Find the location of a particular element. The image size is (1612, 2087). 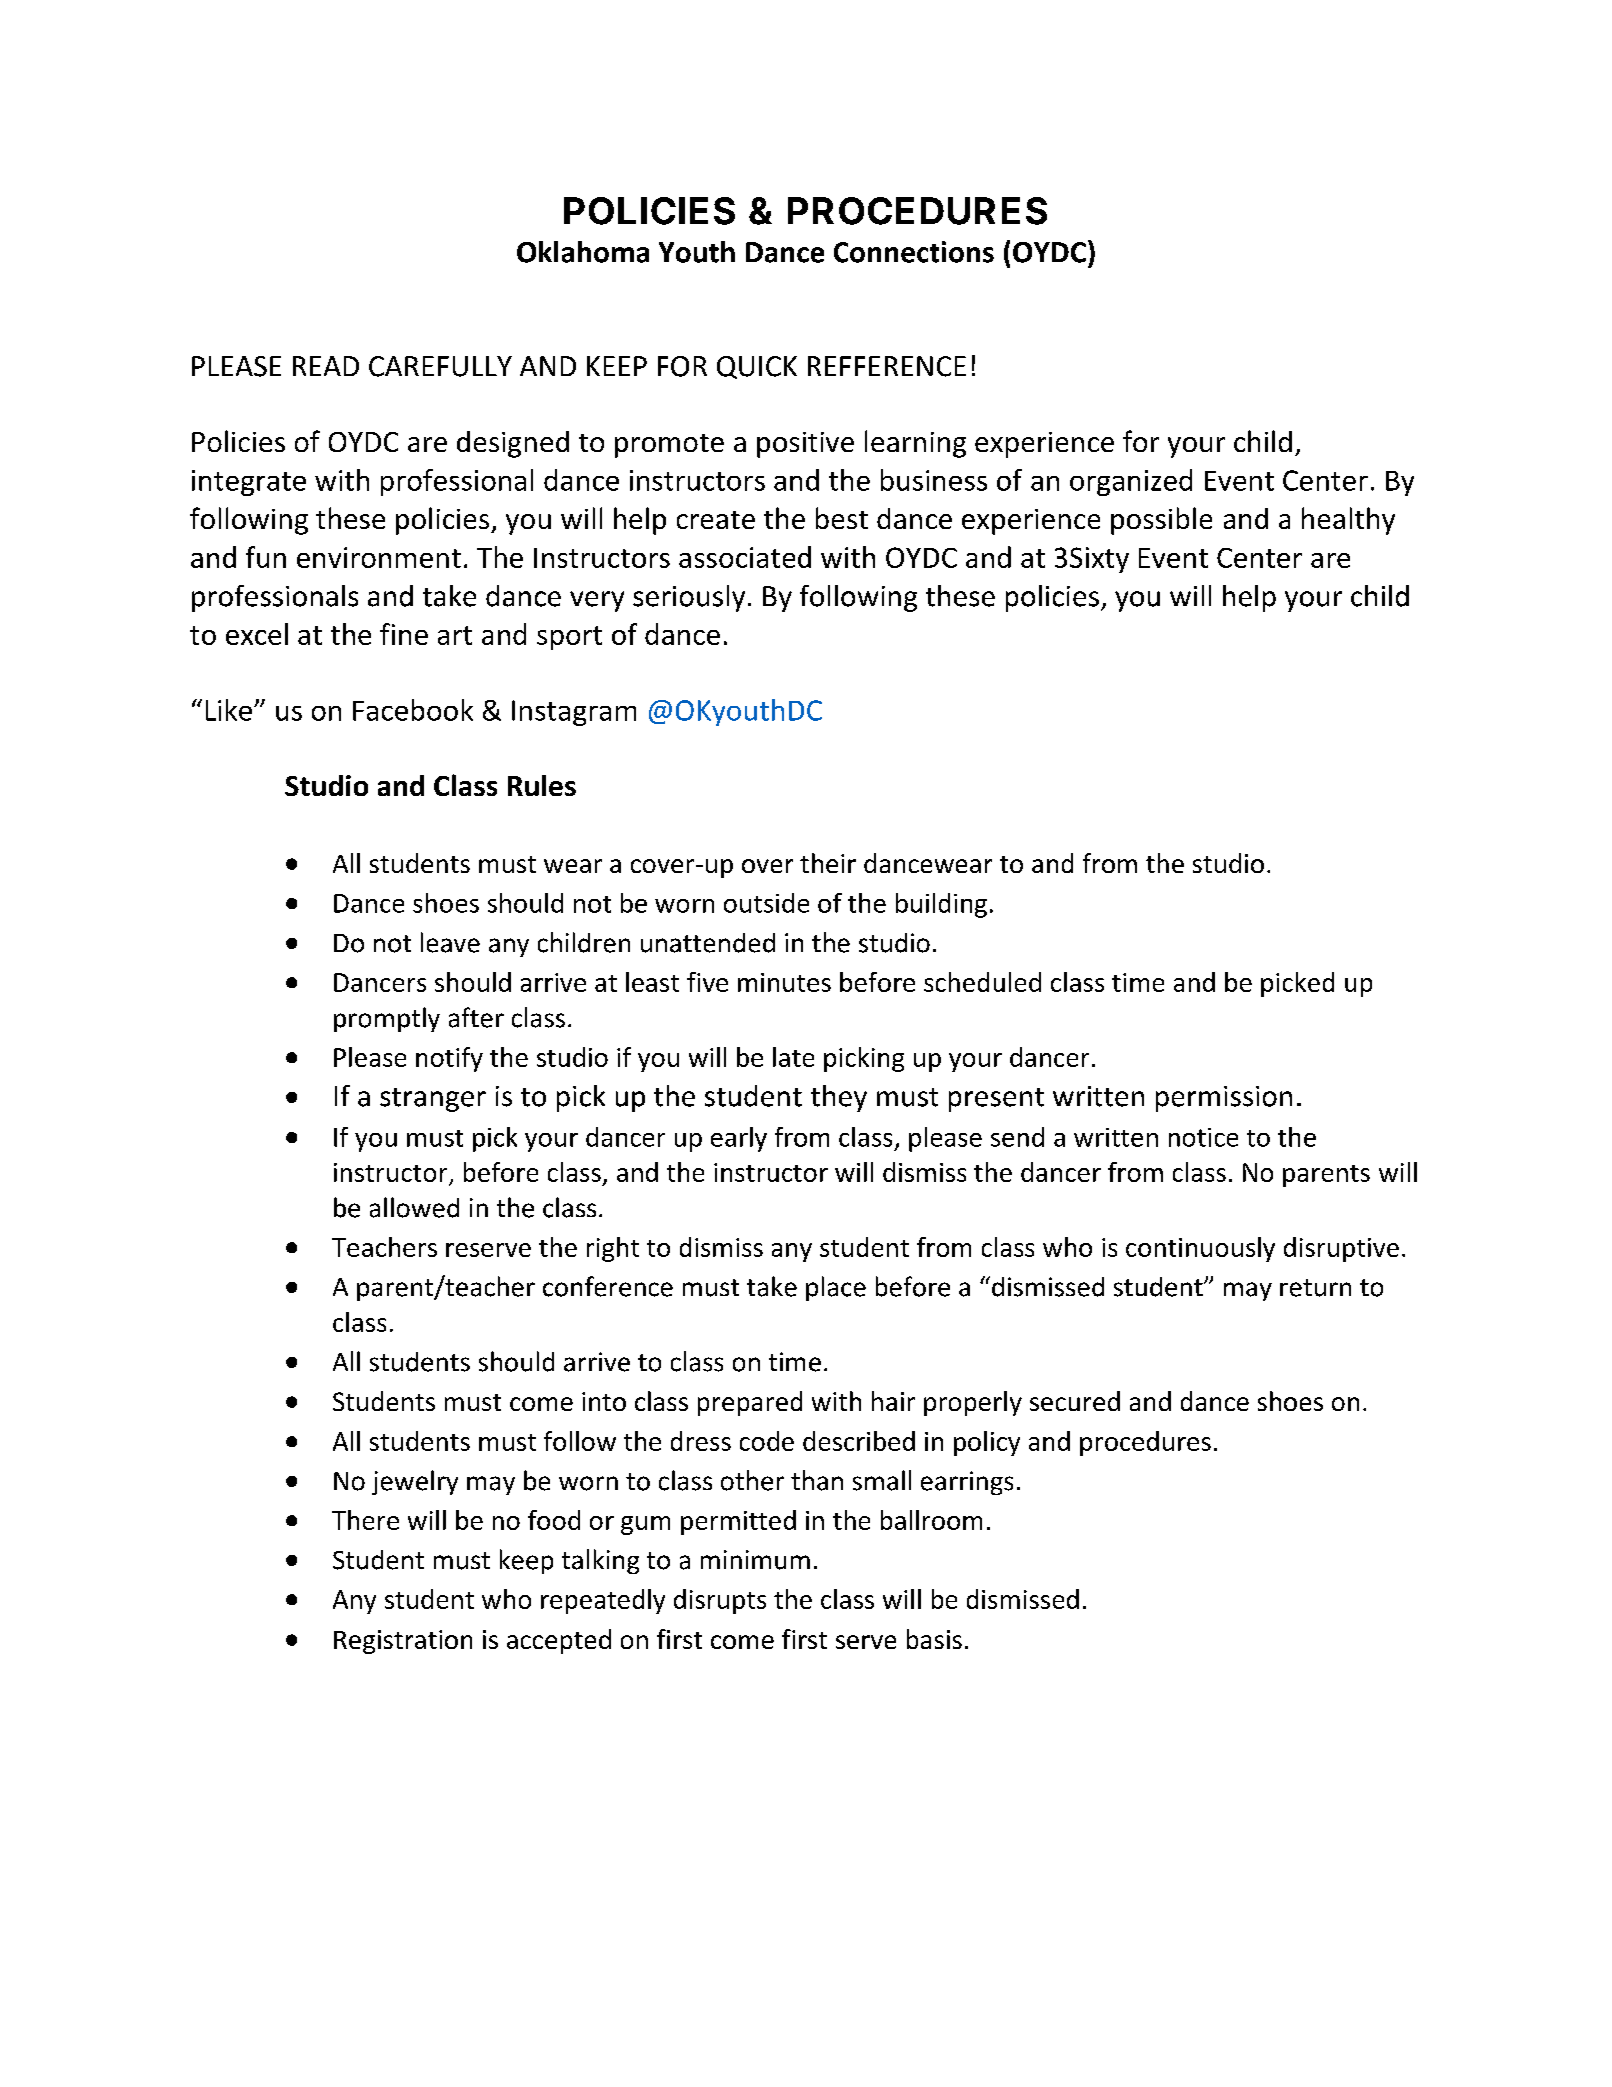

Registration is located at coordinates (403, 1642).
